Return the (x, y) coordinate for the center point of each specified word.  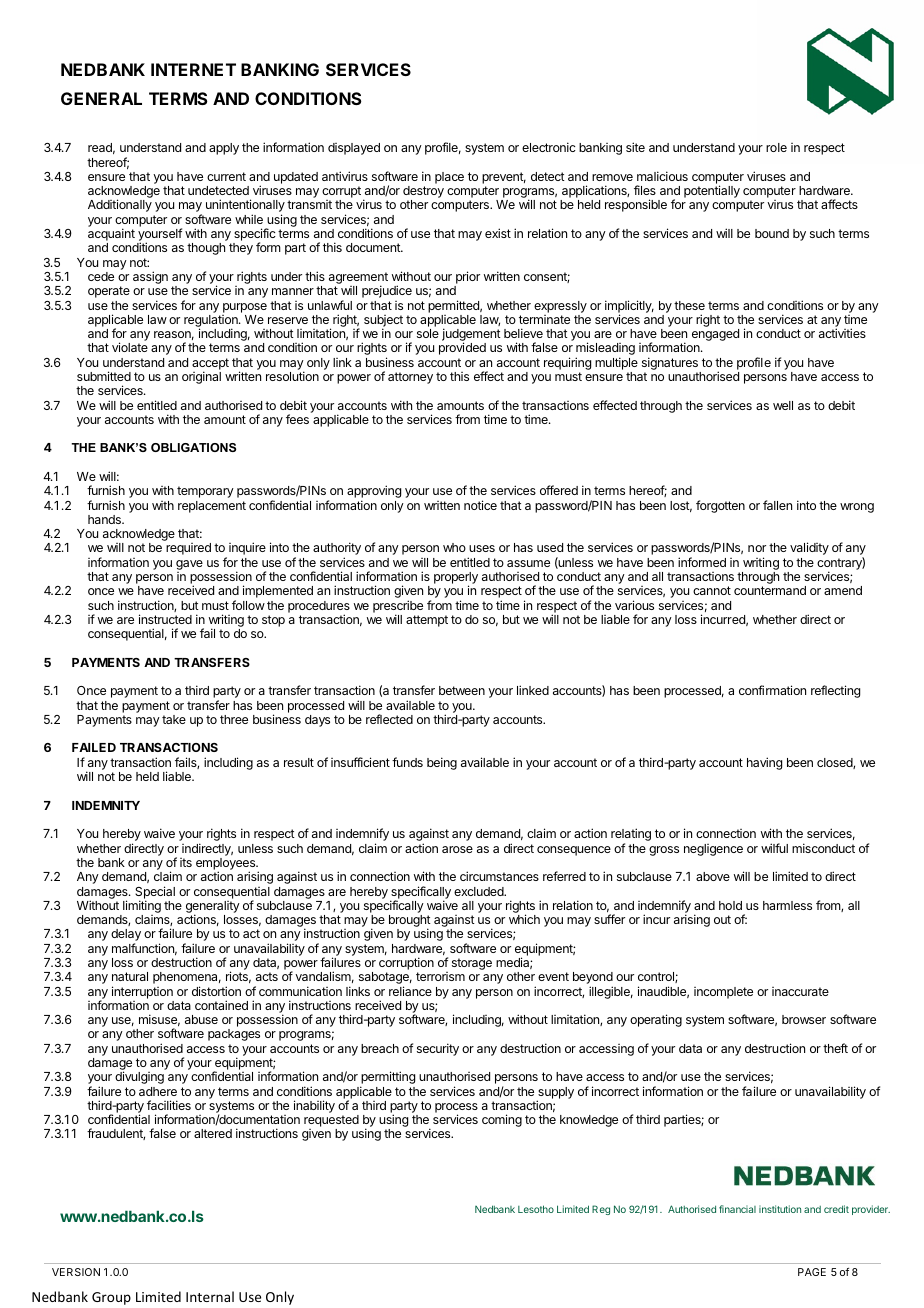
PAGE (812, 1272)
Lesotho (536, 1209)
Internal (210, 1296)
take (174, 719)
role (776, 147)
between (462, 690)
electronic (549, 147)
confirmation (772, 690)
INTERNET (193, 69)
